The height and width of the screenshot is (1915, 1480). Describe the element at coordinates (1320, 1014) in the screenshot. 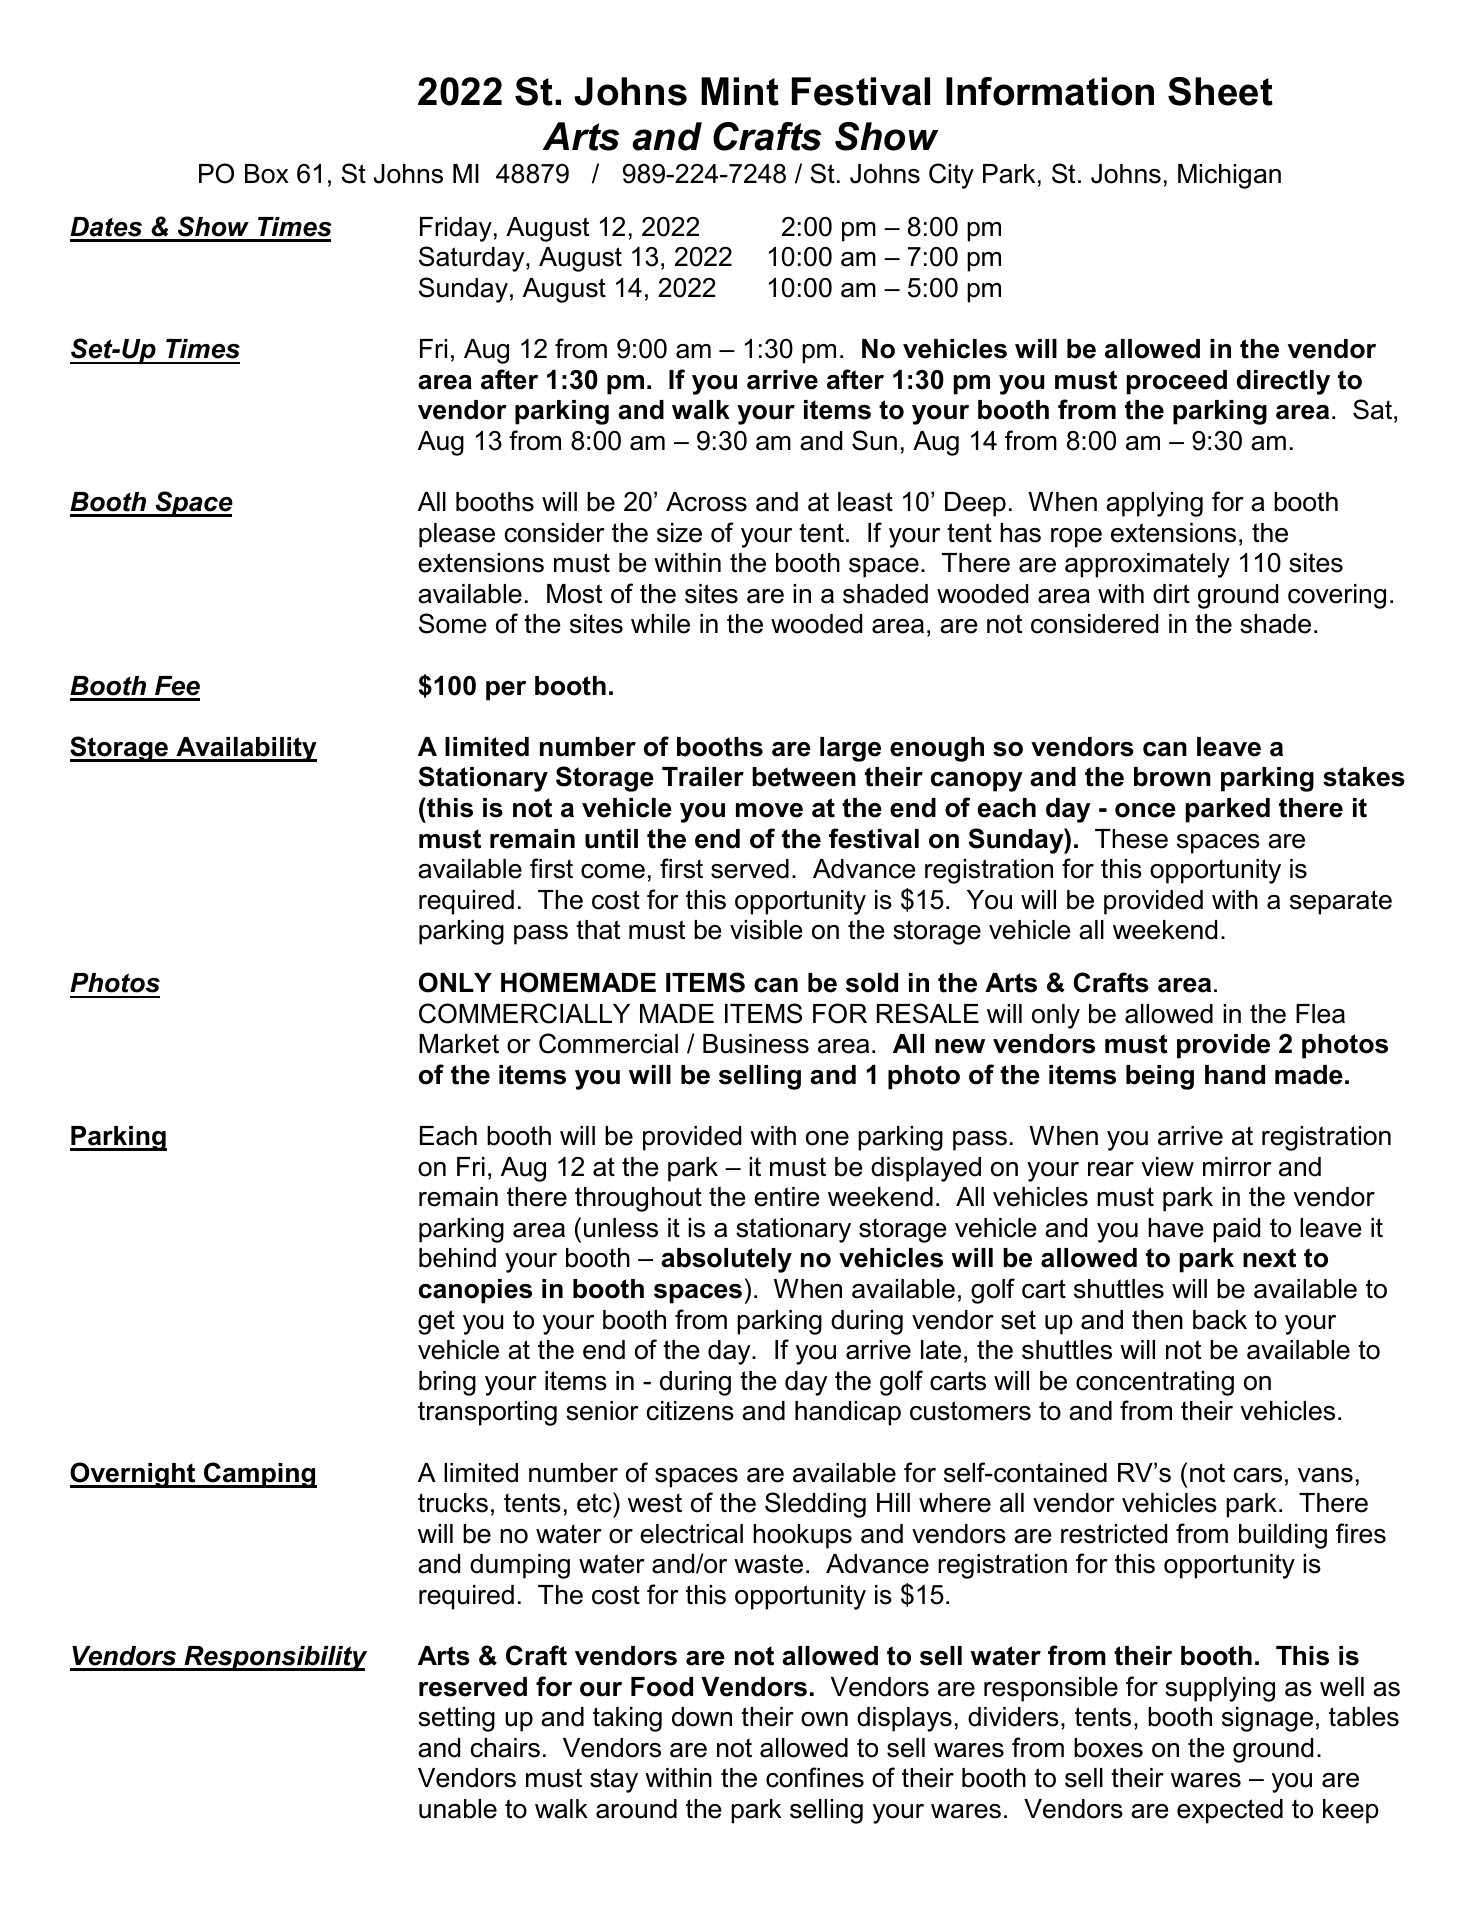

I see `Flea` at that location.
